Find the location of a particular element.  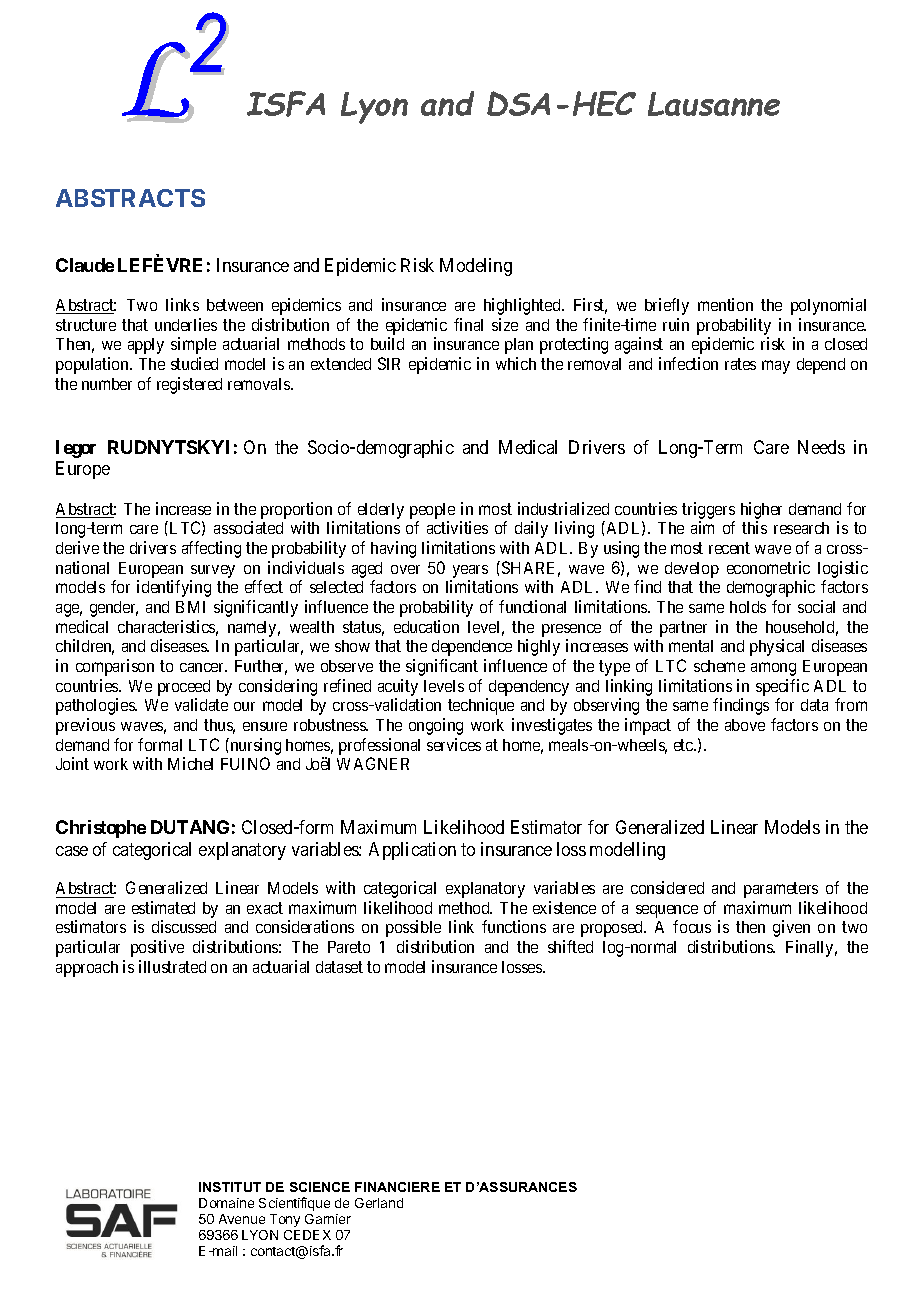

Garnier is located at coordinates (328, 1219).
